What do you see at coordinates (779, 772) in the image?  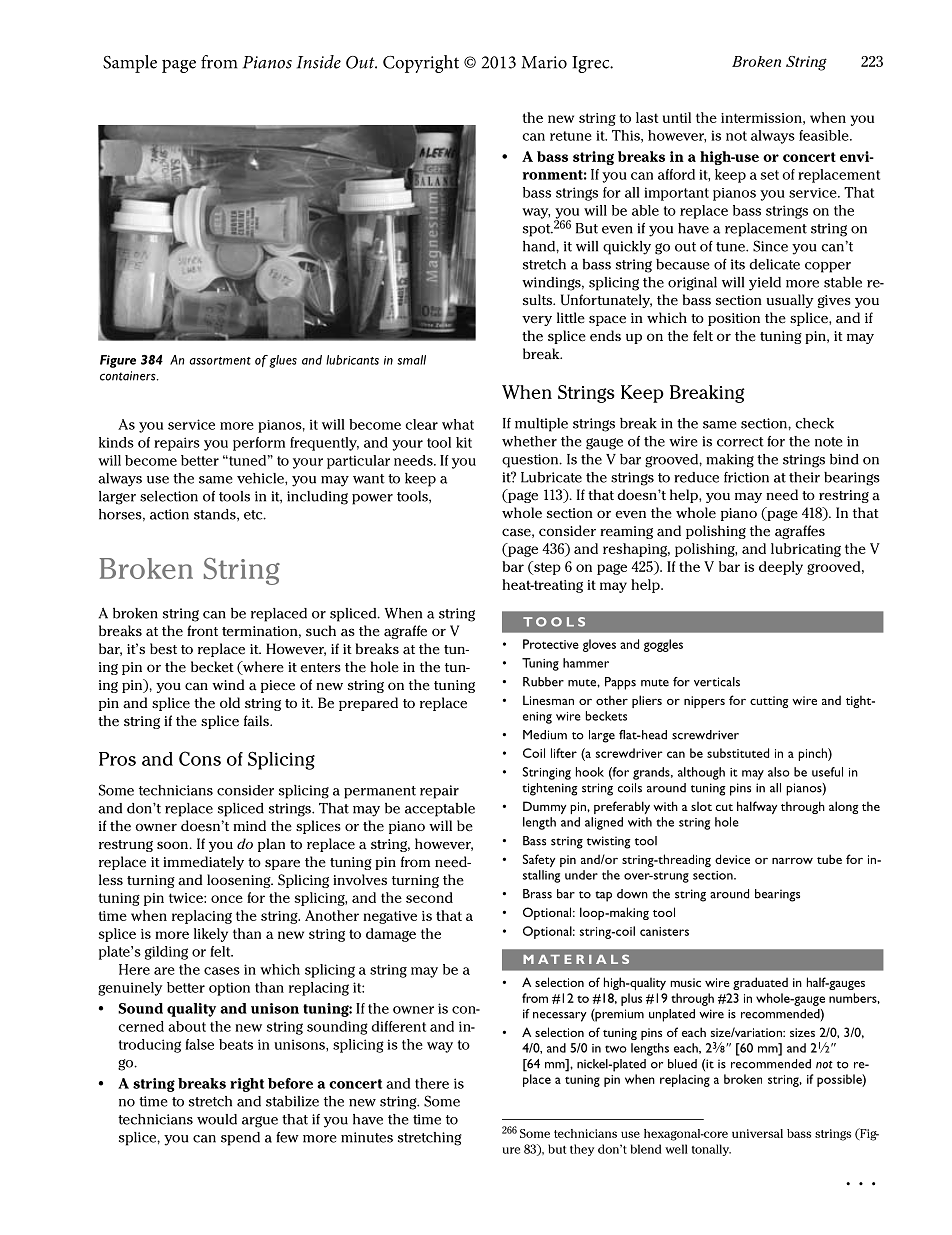 I see `also` at bounding box center [779, 772].
